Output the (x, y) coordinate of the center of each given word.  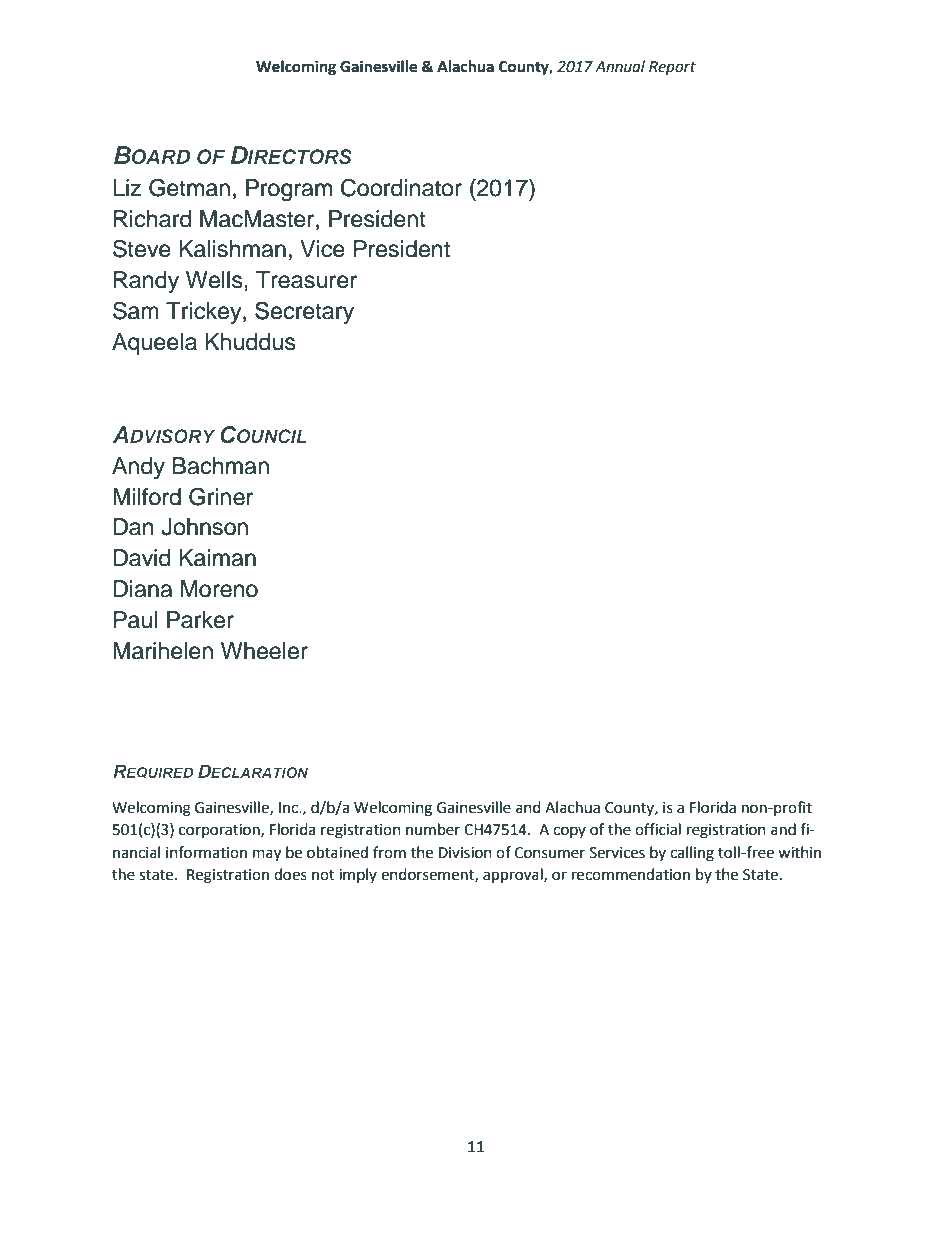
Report (672, 68)
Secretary (304, 312)
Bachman (221, 466)
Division (465, 853)
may (267, 855)
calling (692, 854)
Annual (620, 66)
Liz (127, 187)
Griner (221, 496)
